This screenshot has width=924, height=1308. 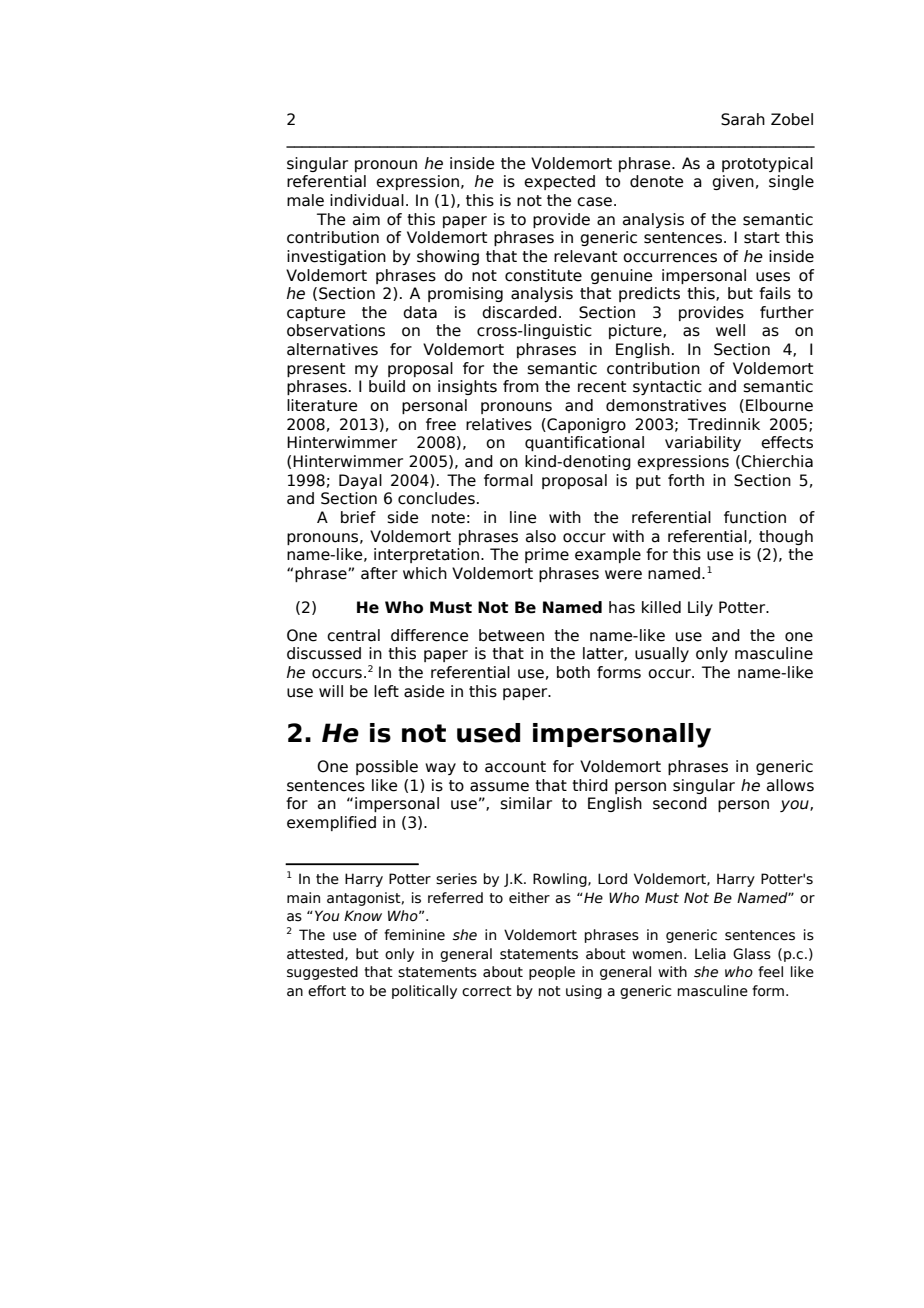 I want to click on suggested, so click(x=322, y=973).
